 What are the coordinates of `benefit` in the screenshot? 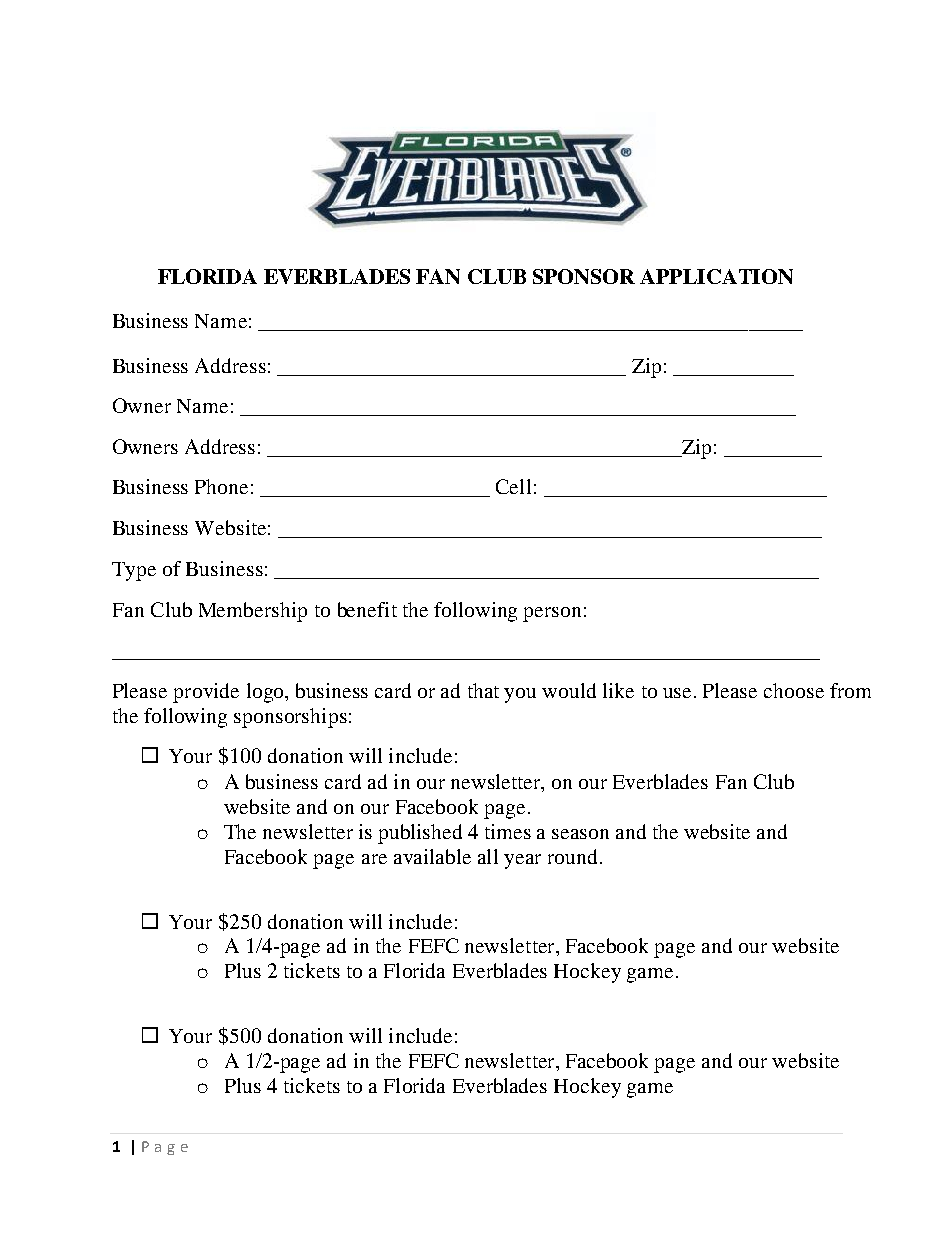 It's located at (367, 609).
